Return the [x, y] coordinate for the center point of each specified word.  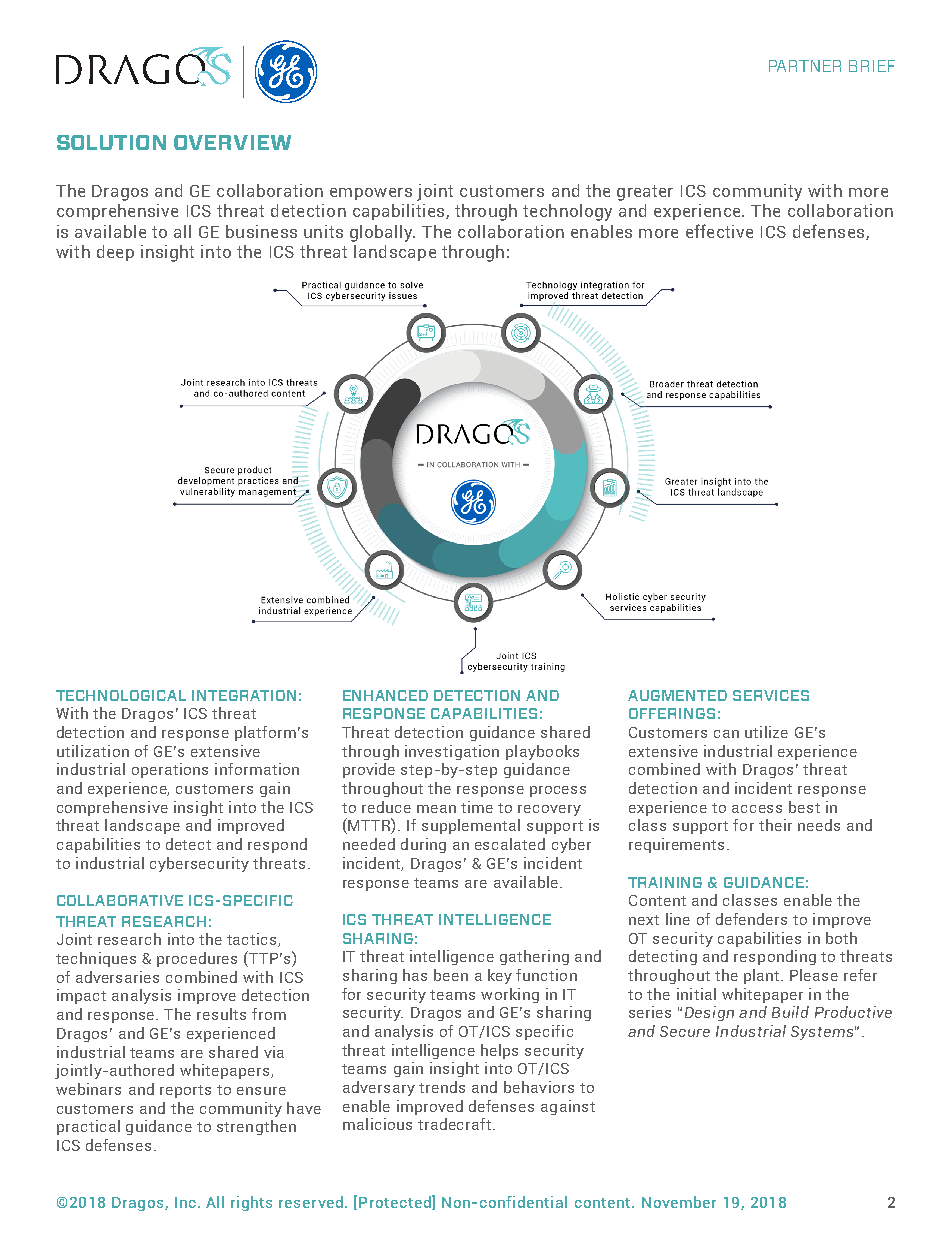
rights [251, 1203]
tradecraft [456, 1124]
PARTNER [805, 66]
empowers [371, 194]
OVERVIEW [232, 142]
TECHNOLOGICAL [121, 695]
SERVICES [771, 695]
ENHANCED [385, 695]
